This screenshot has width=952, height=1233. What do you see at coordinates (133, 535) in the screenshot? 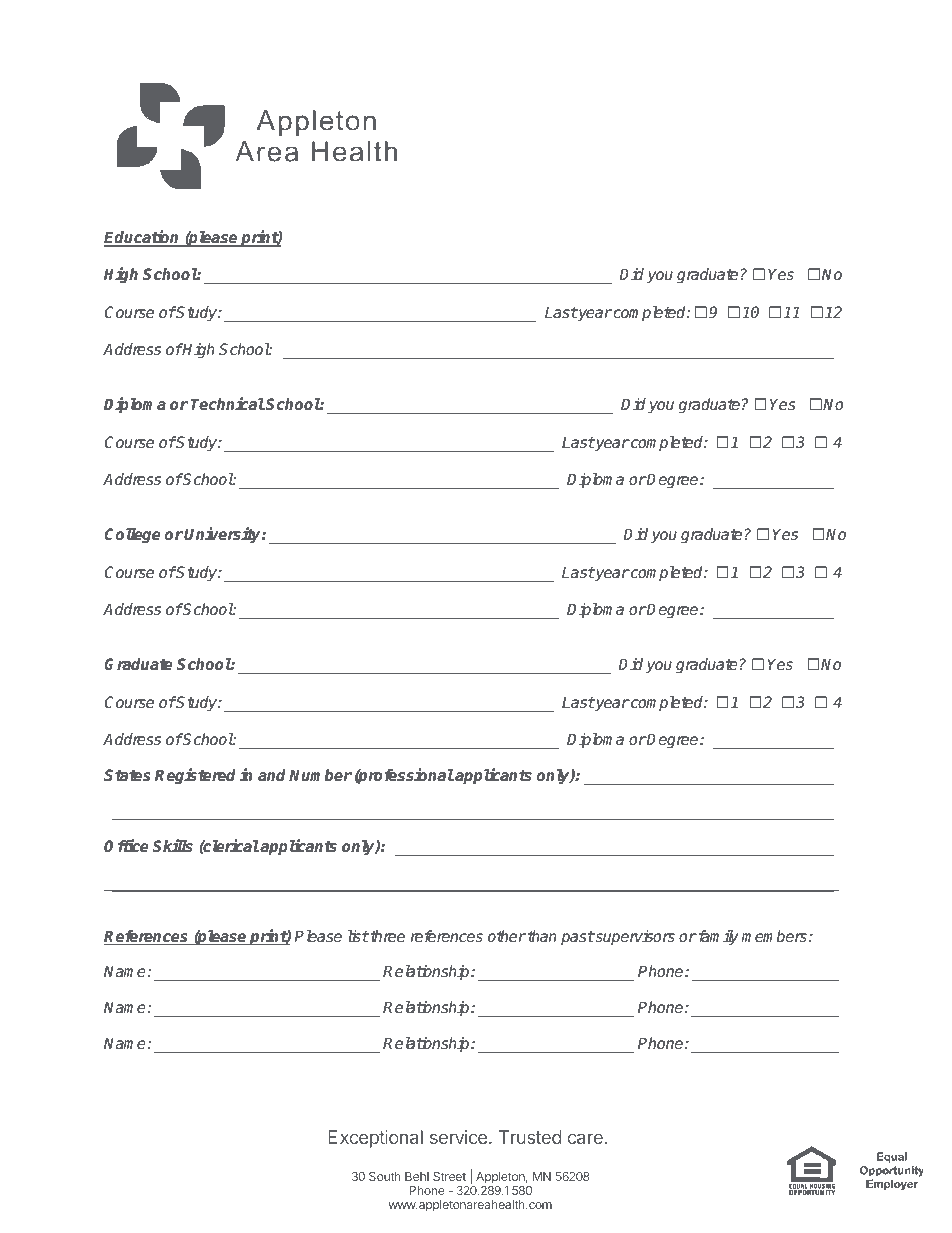
I see `College` at bounding box center [133, 535].
